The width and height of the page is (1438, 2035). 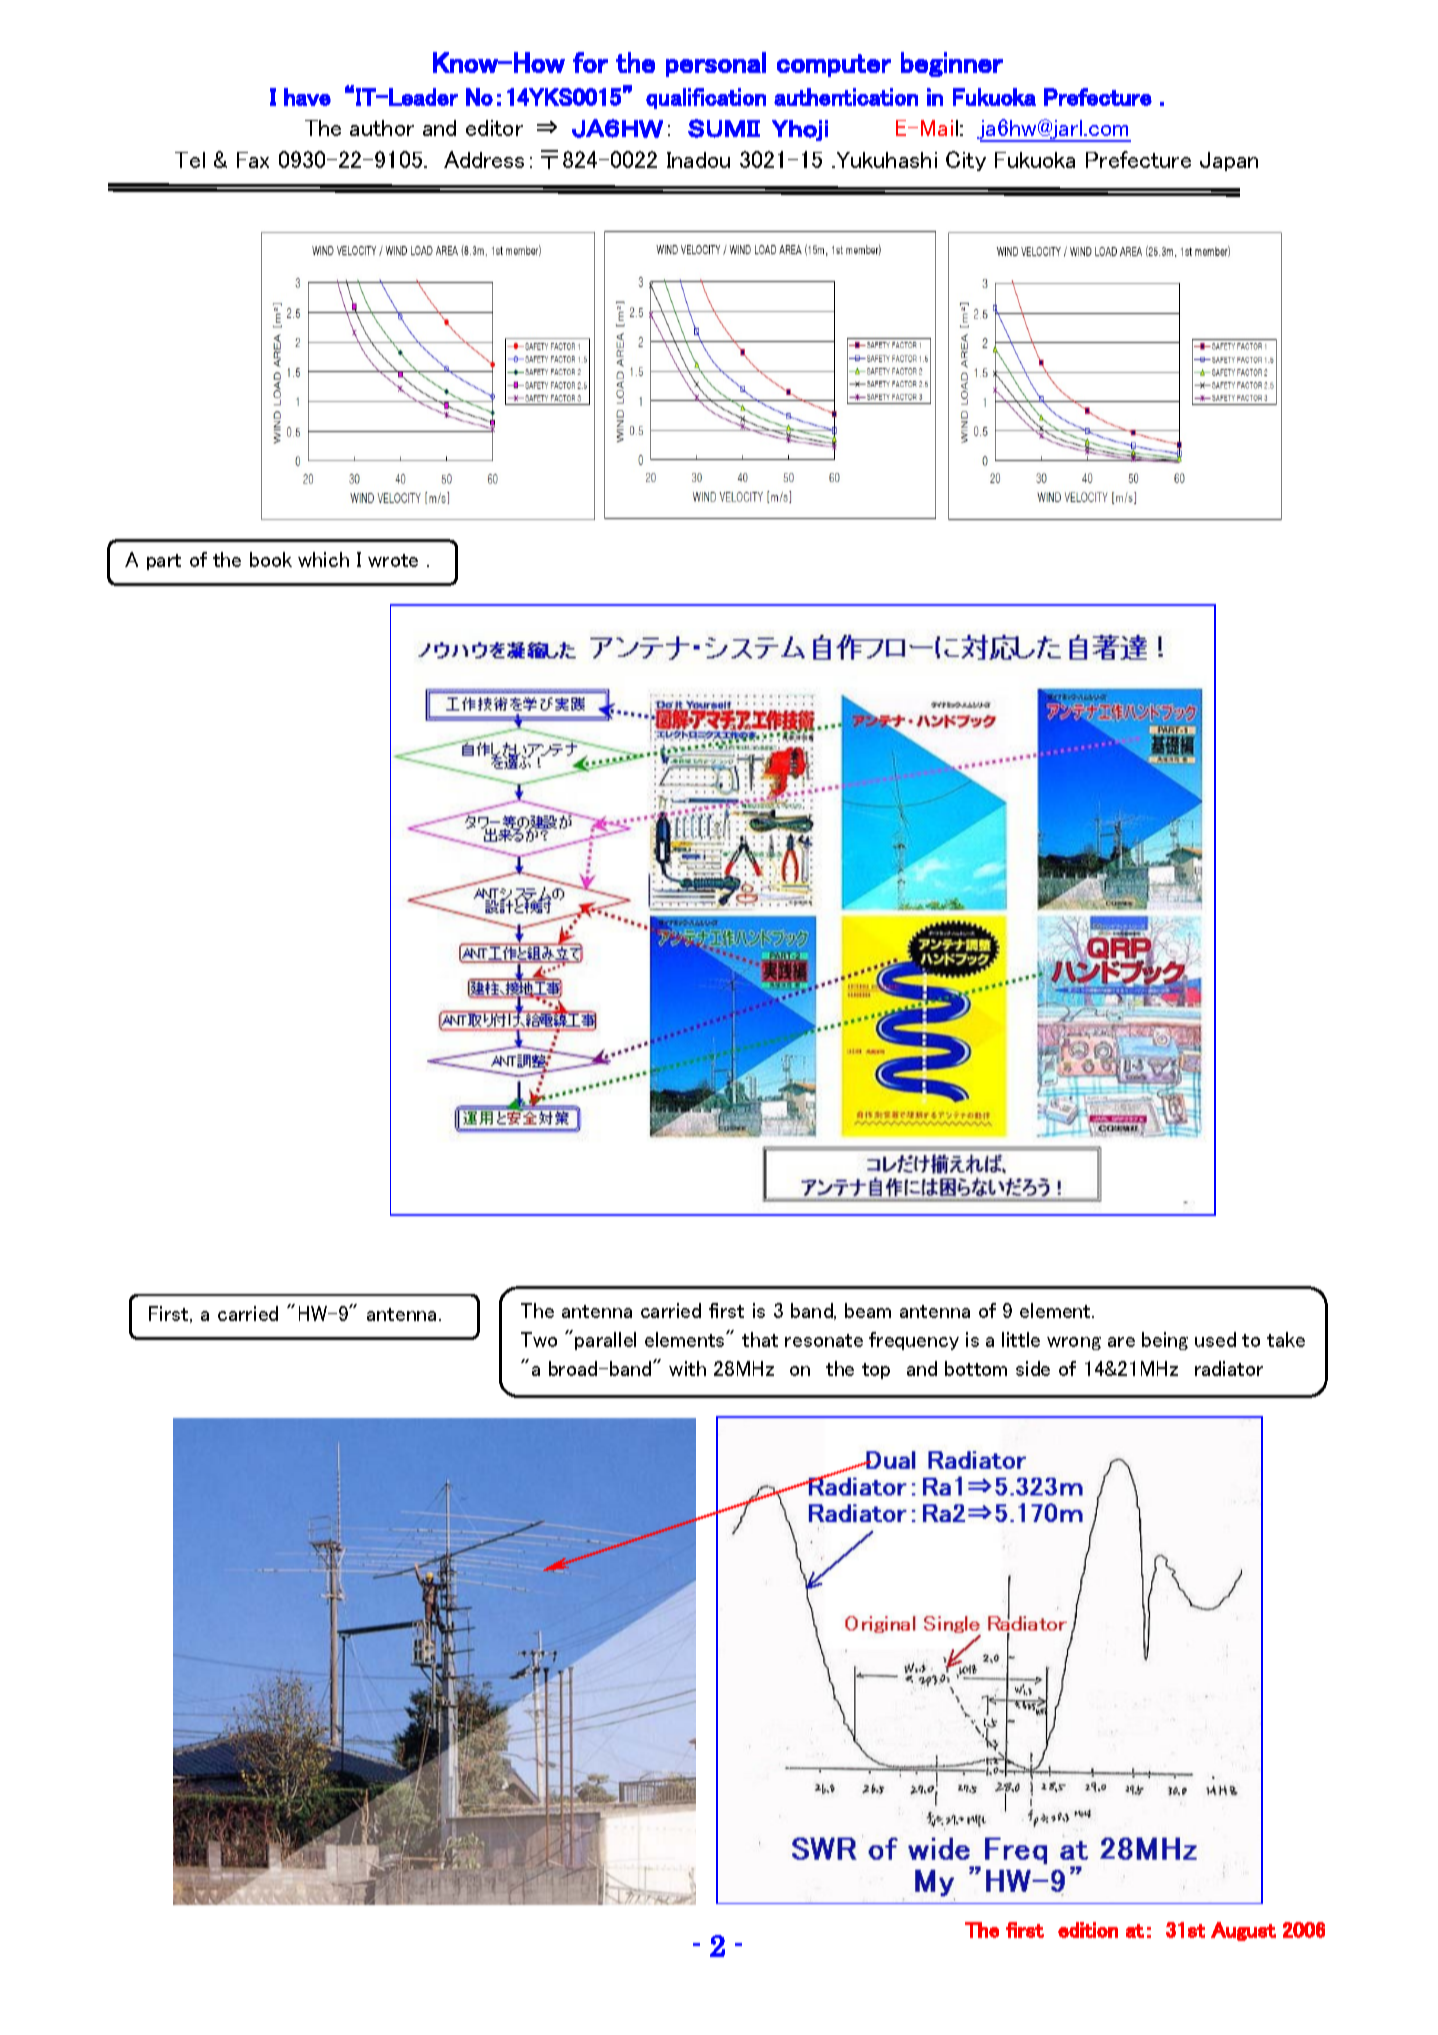 What do you see at coordinates (1165, 1341) in the page?
I see `being` at bounding box center [1165, 1341].
